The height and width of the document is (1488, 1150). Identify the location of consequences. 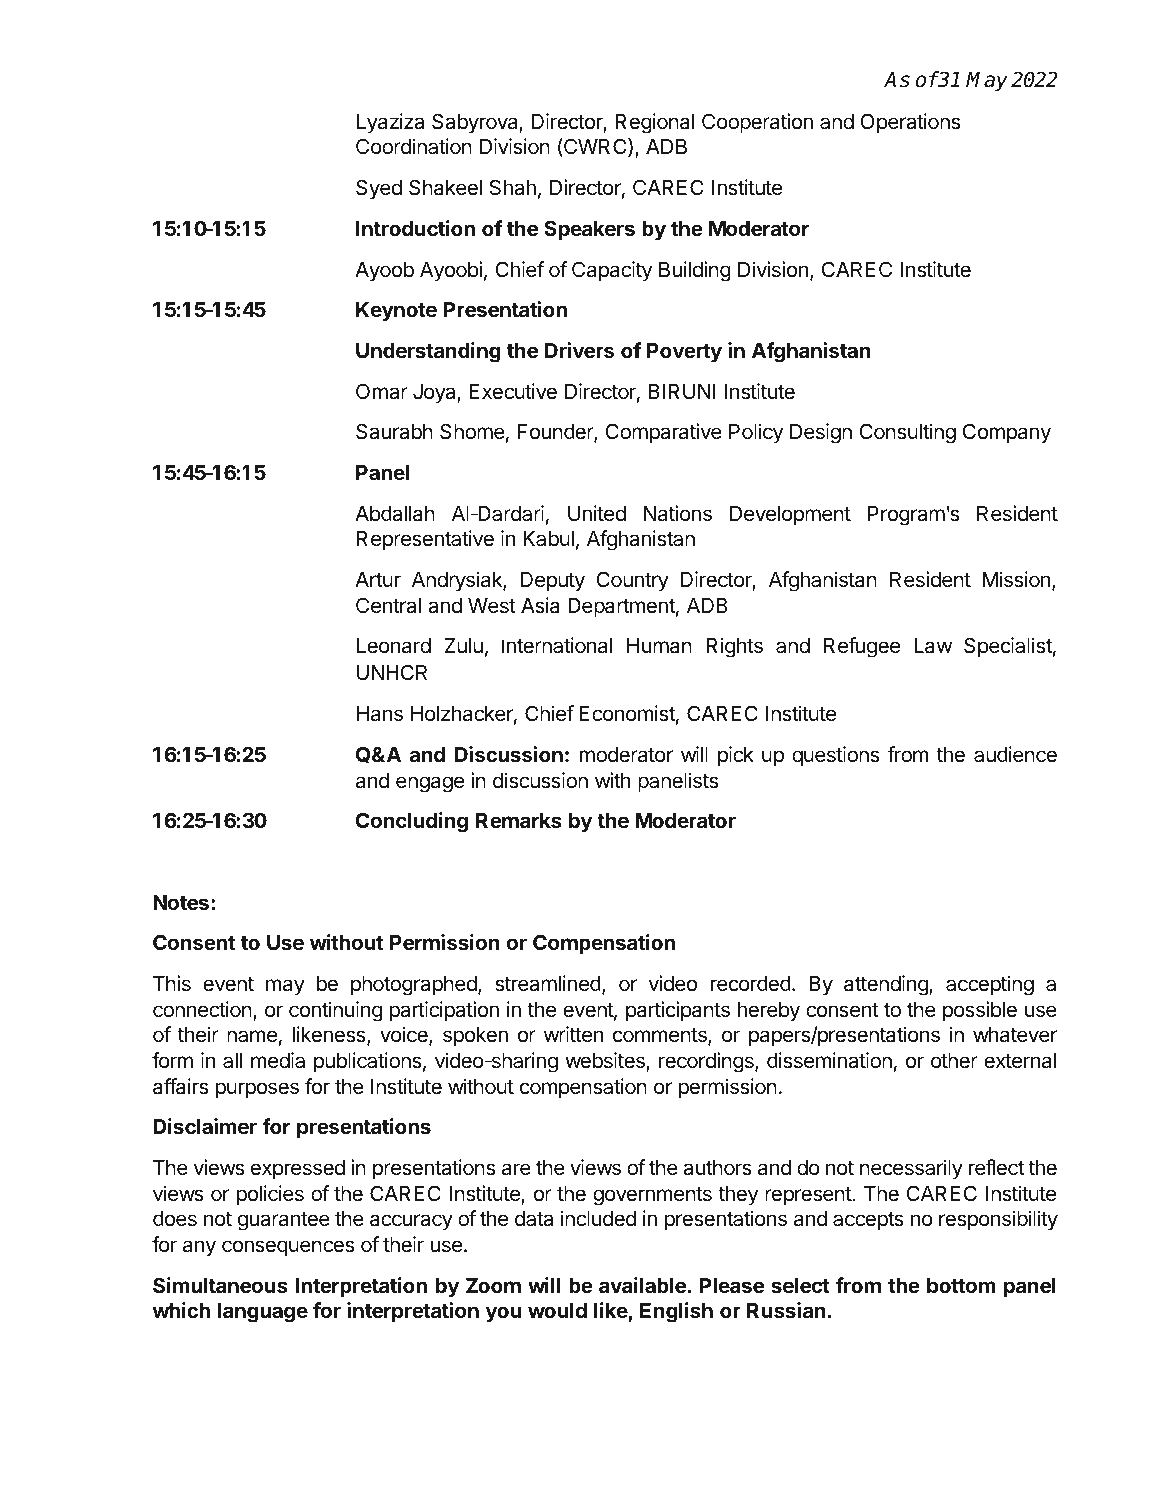
(288, 1248).
